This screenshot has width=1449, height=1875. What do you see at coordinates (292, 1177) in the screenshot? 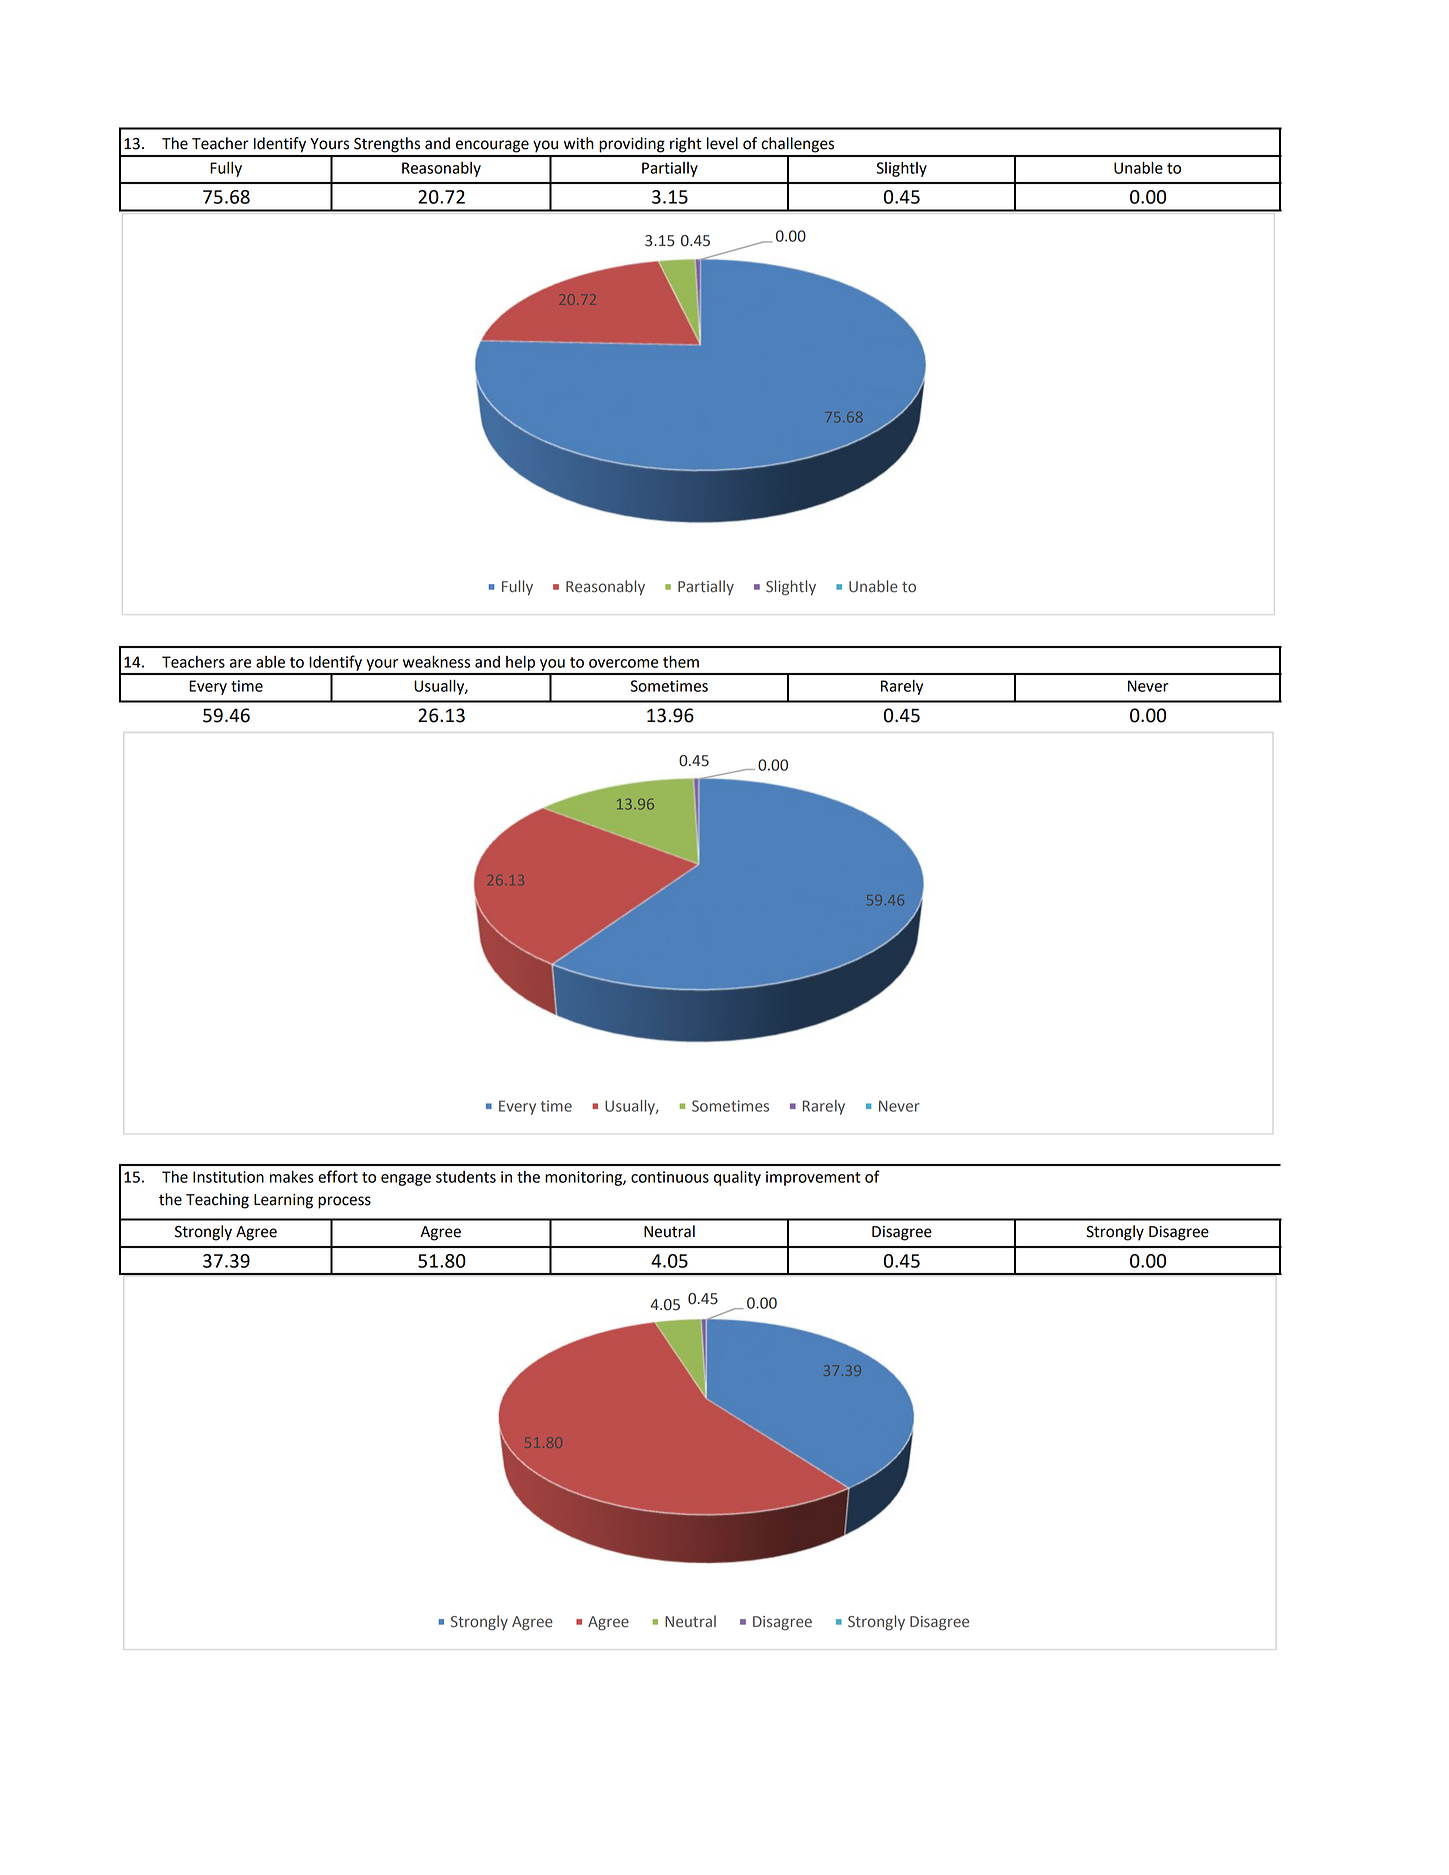
I see `makes` at bounding box center [292, 1177].
